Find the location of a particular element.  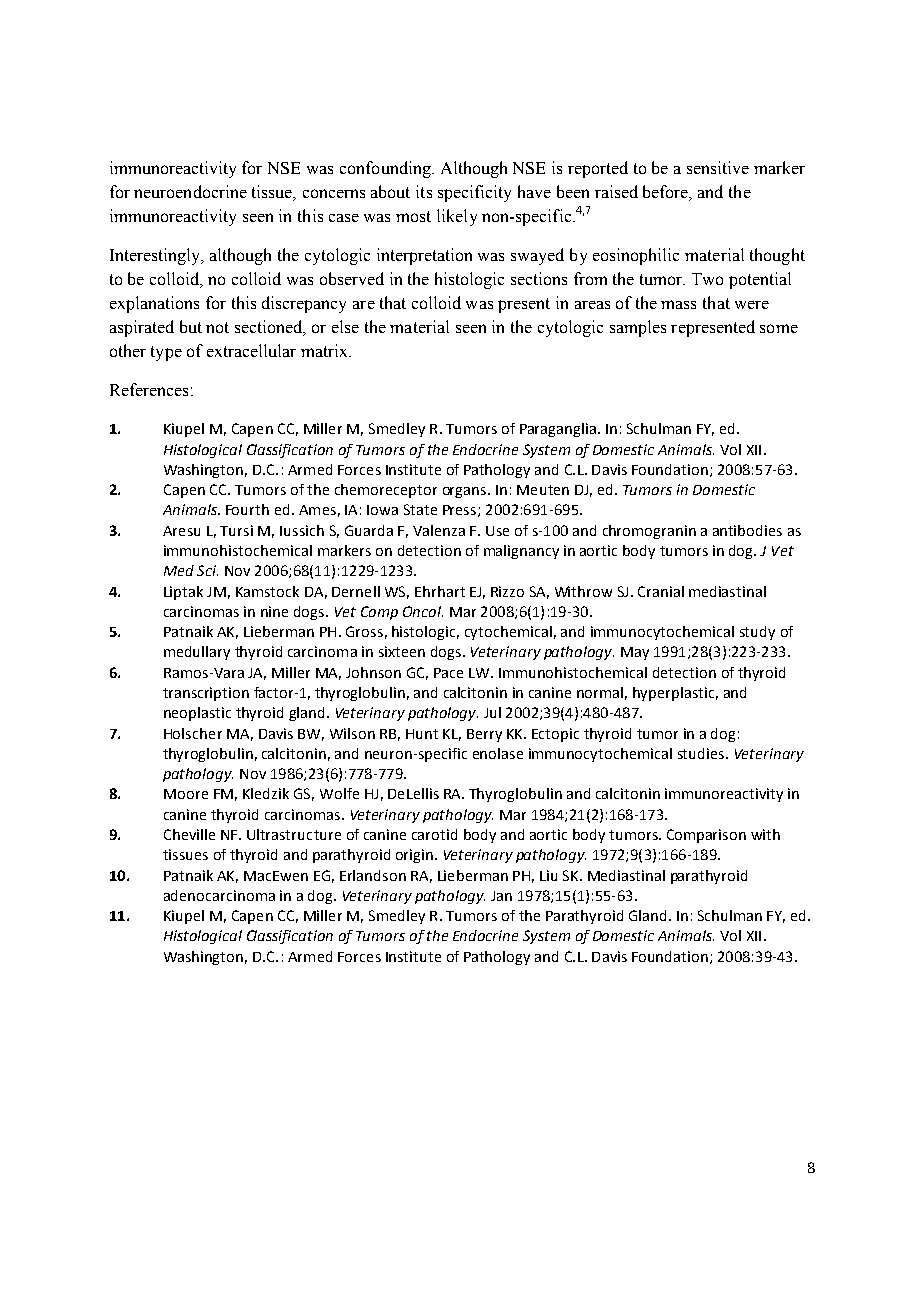

concerns is located at coordinates (334, 193).
